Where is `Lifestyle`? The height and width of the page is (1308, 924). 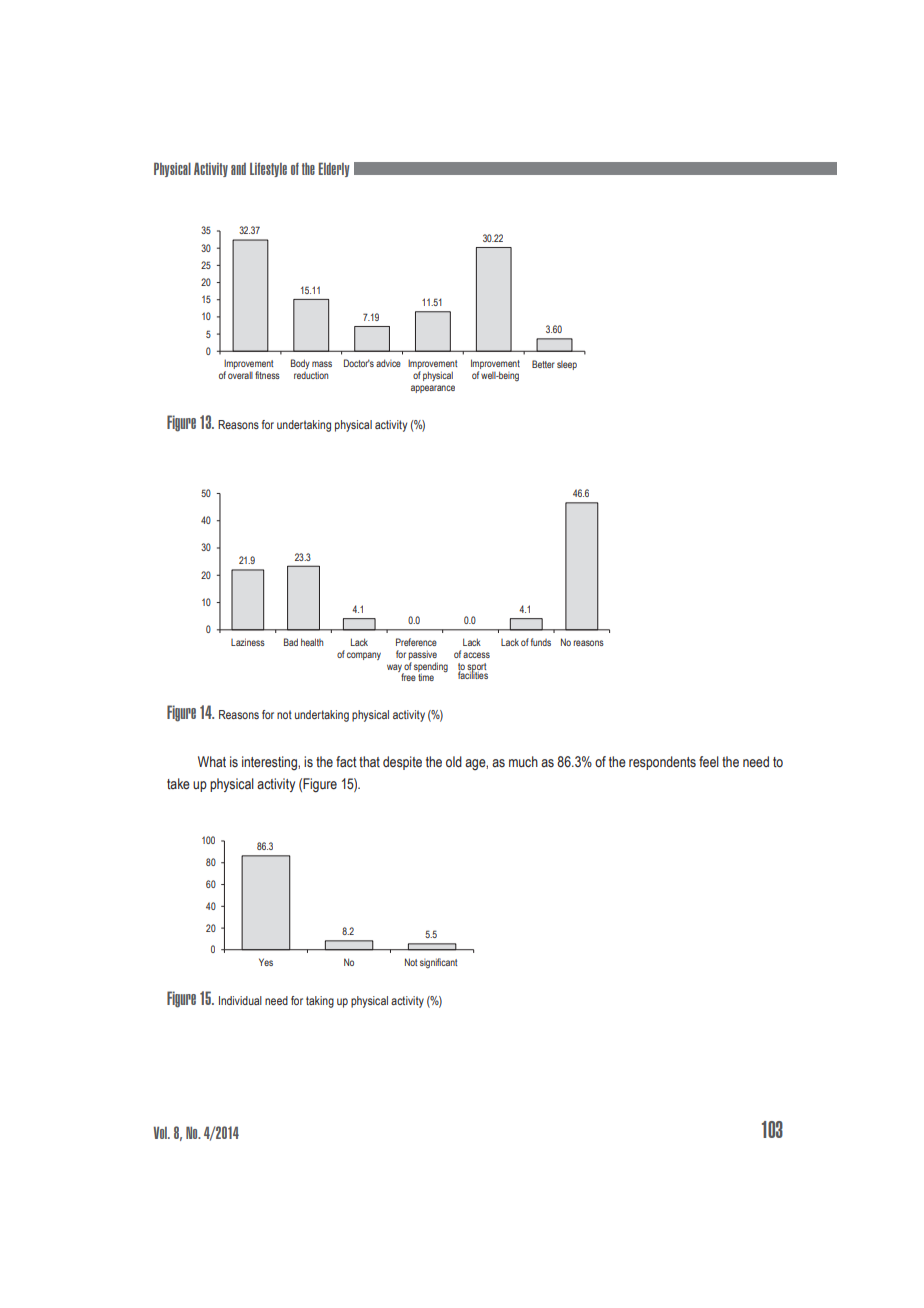 Lifestyle is located at coordinates (268, 169).
